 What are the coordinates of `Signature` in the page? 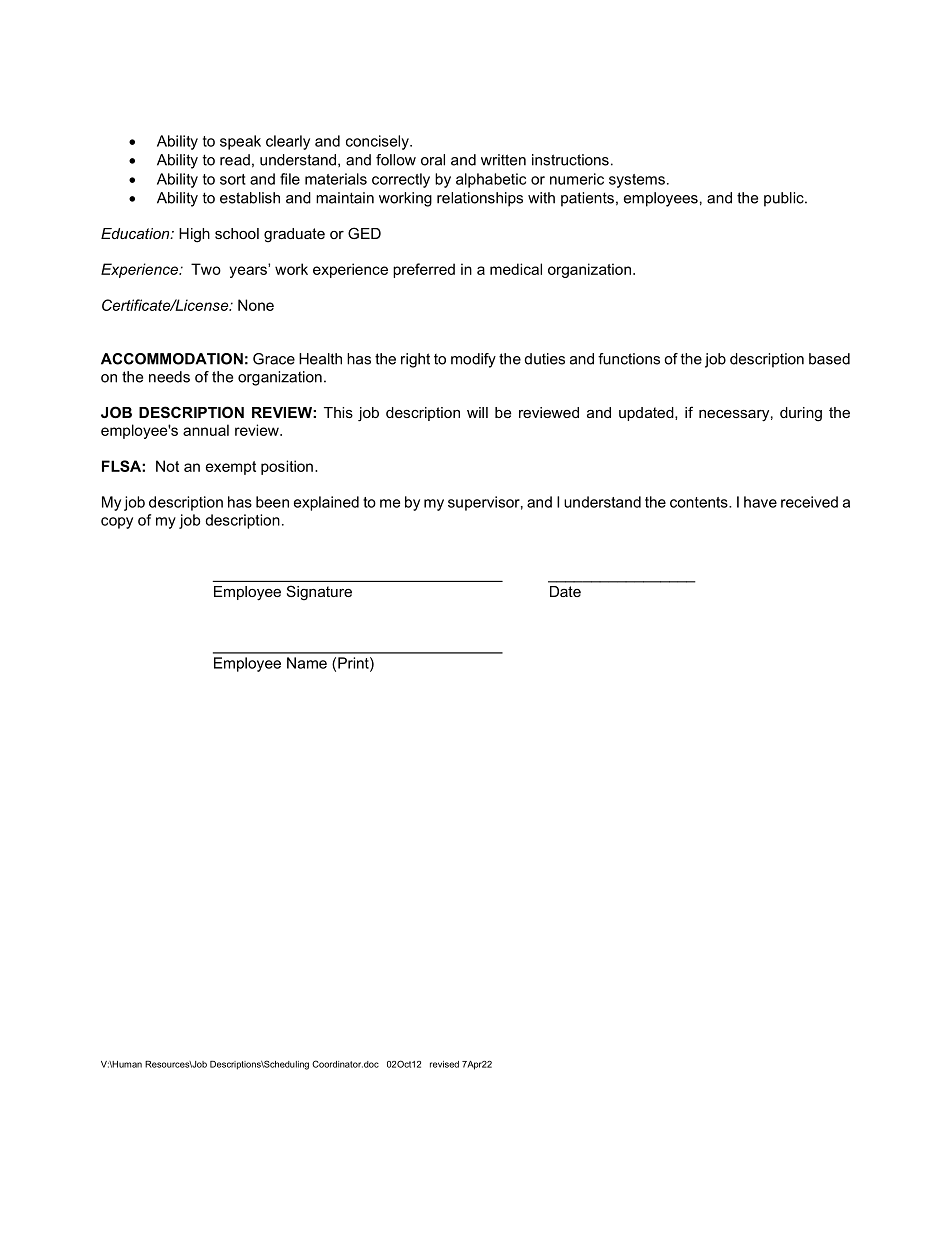 It's located at (319, 593).
